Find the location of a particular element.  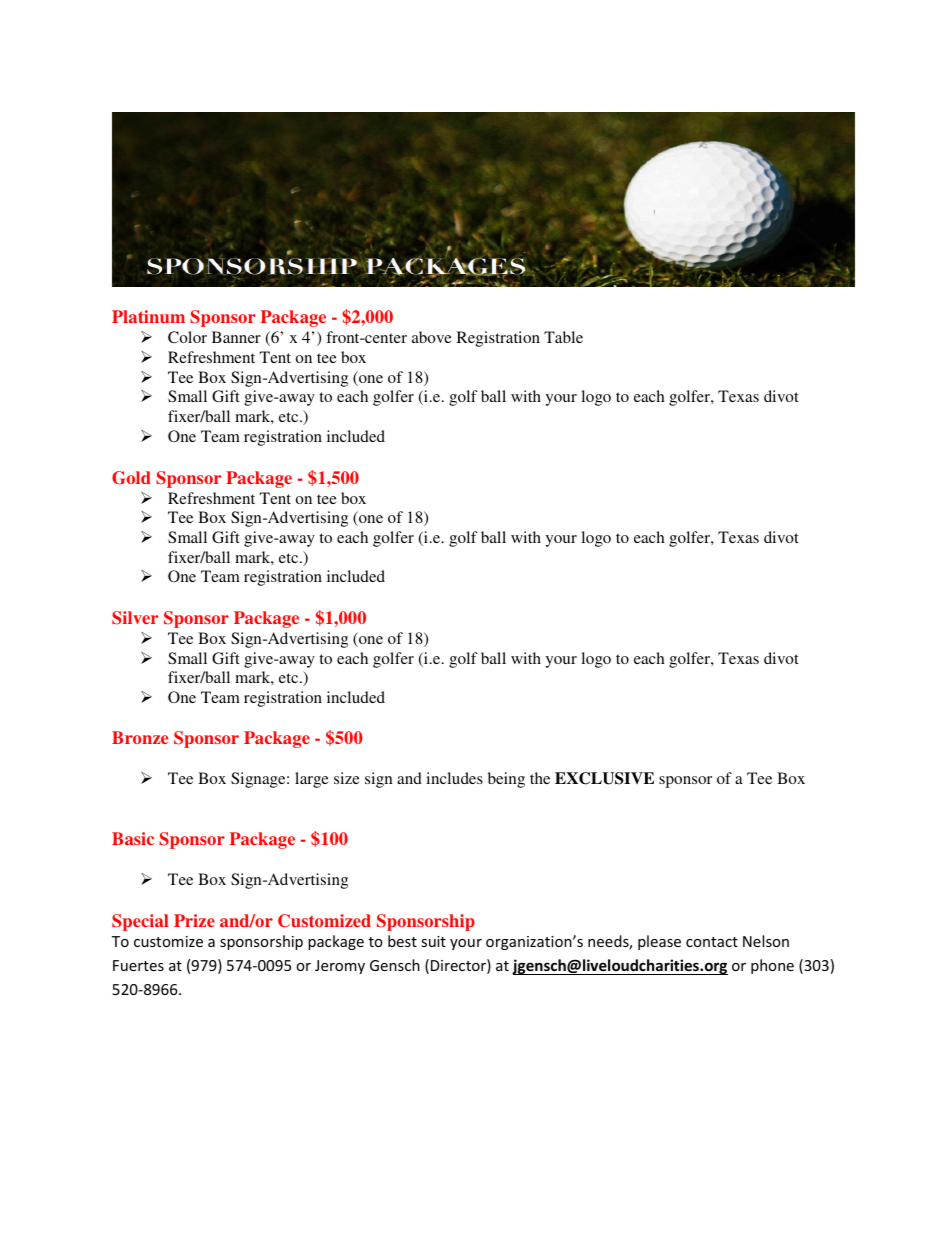

suit is located at coordinates (433, 941).
